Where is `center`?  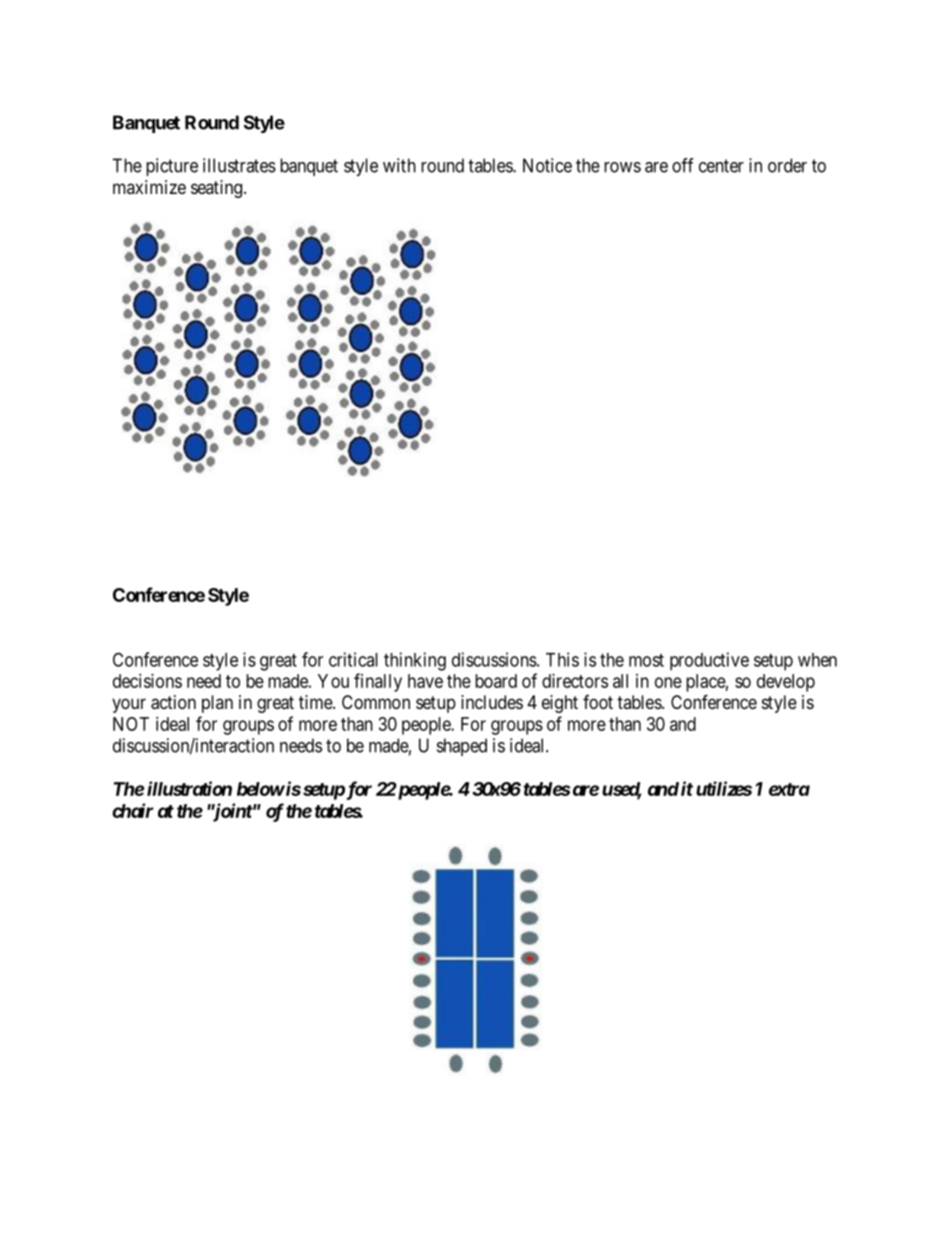
center is located at coordinates (721, 166).
